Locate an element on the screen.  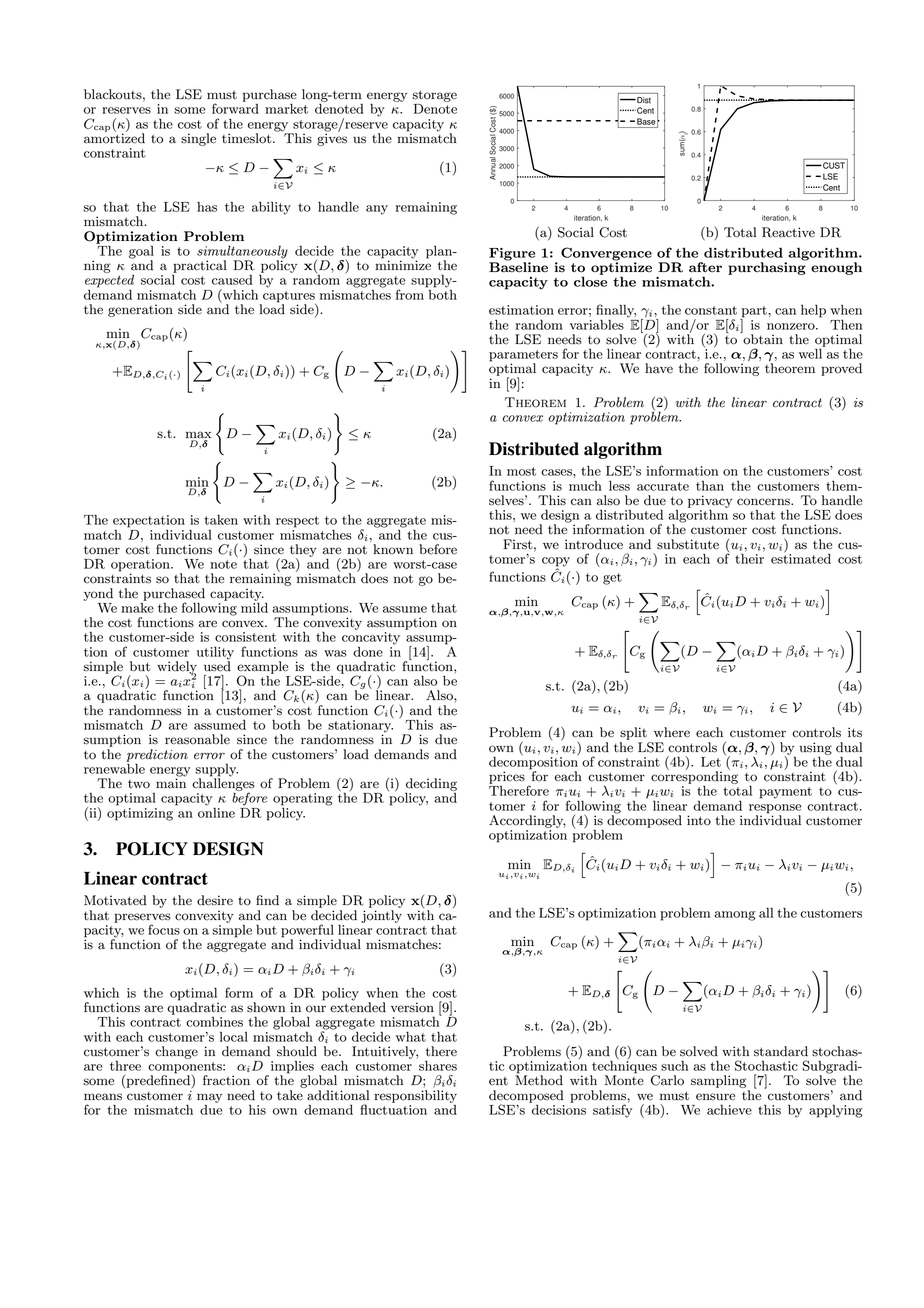
their is located at coordinates (749, 557).
